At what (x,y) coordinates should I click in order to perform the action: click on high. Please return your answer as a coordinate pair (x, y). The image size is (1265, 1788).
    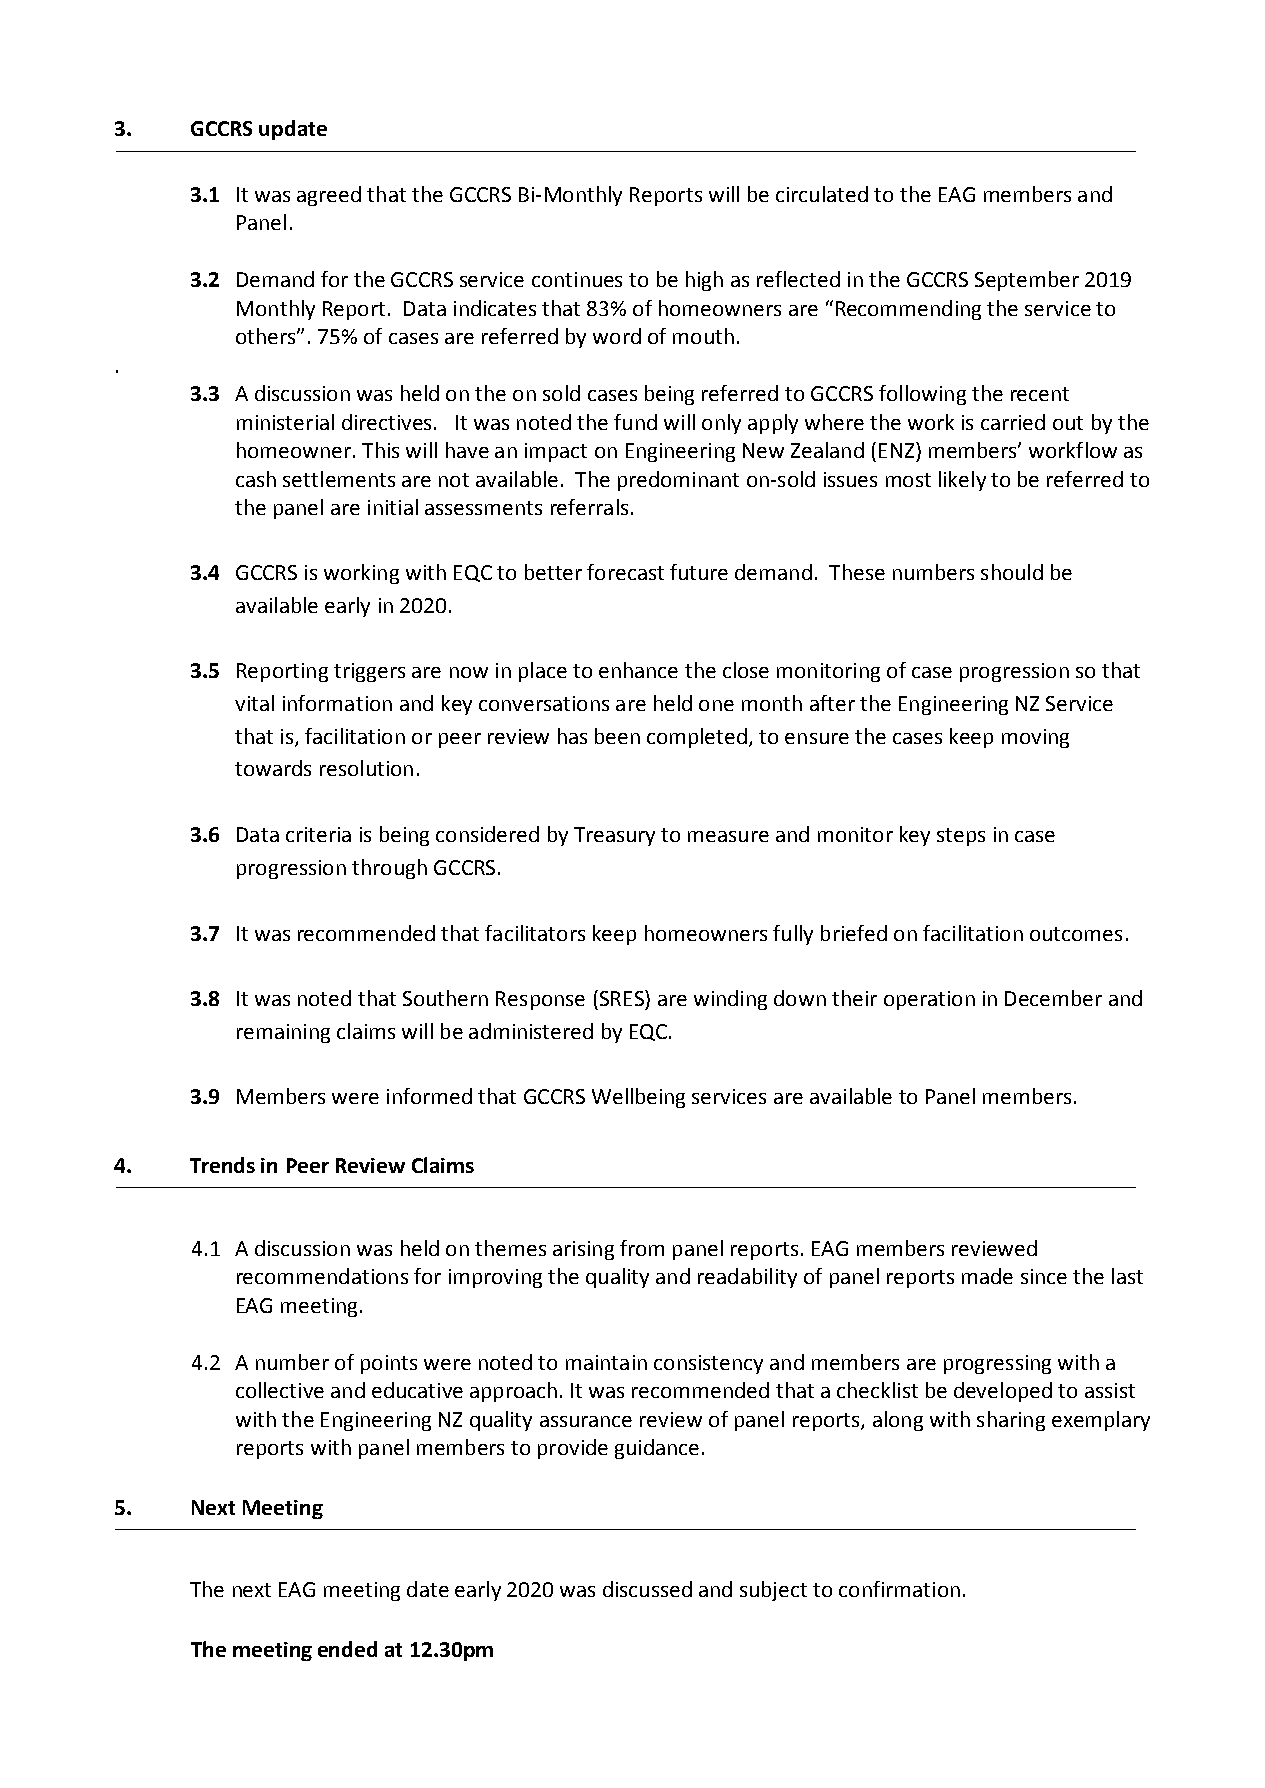
    Looking at the image, I should click on (704, 281).
